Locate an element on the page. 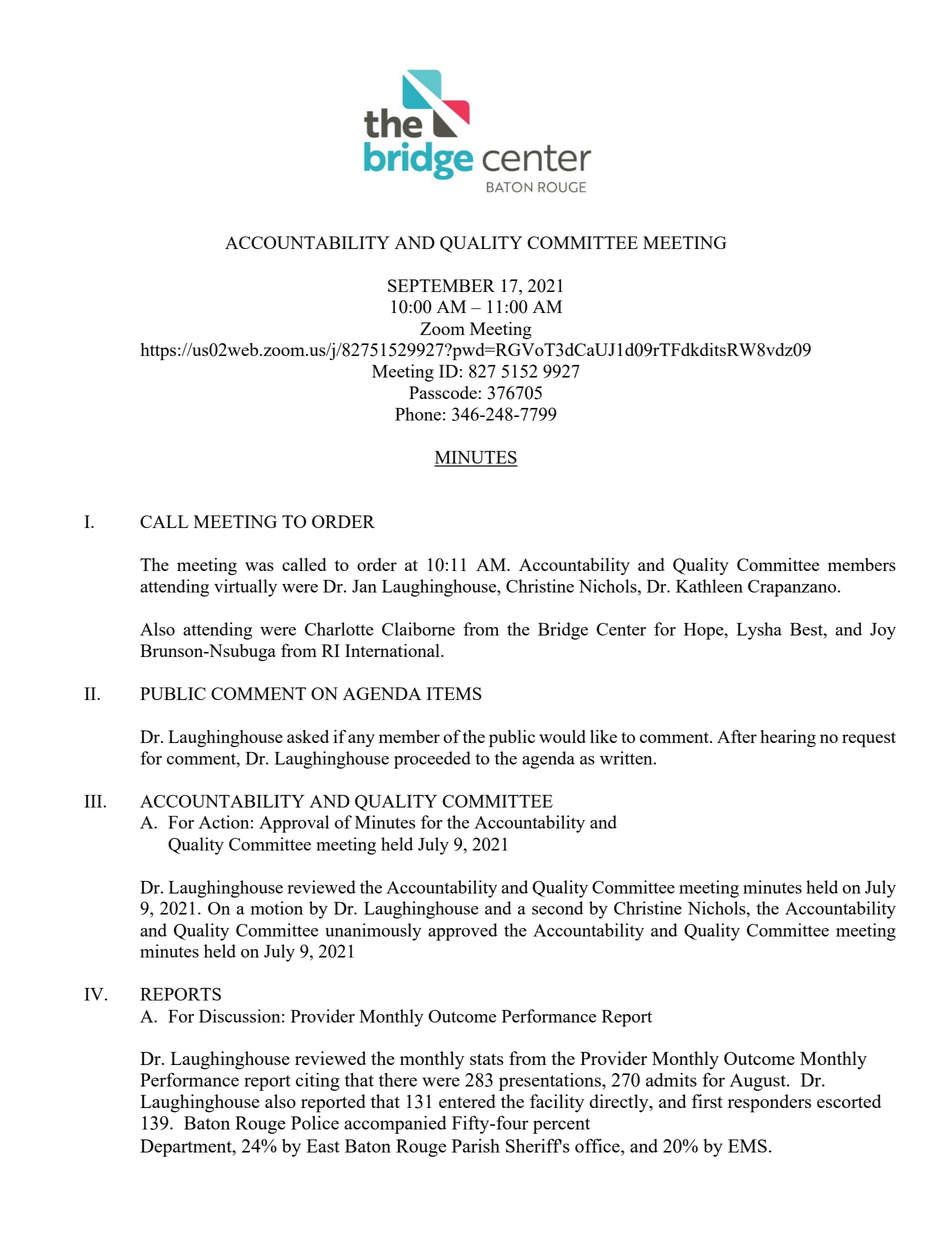 This page has height=1233, width=952. would is located at coordinates (562, 736).
